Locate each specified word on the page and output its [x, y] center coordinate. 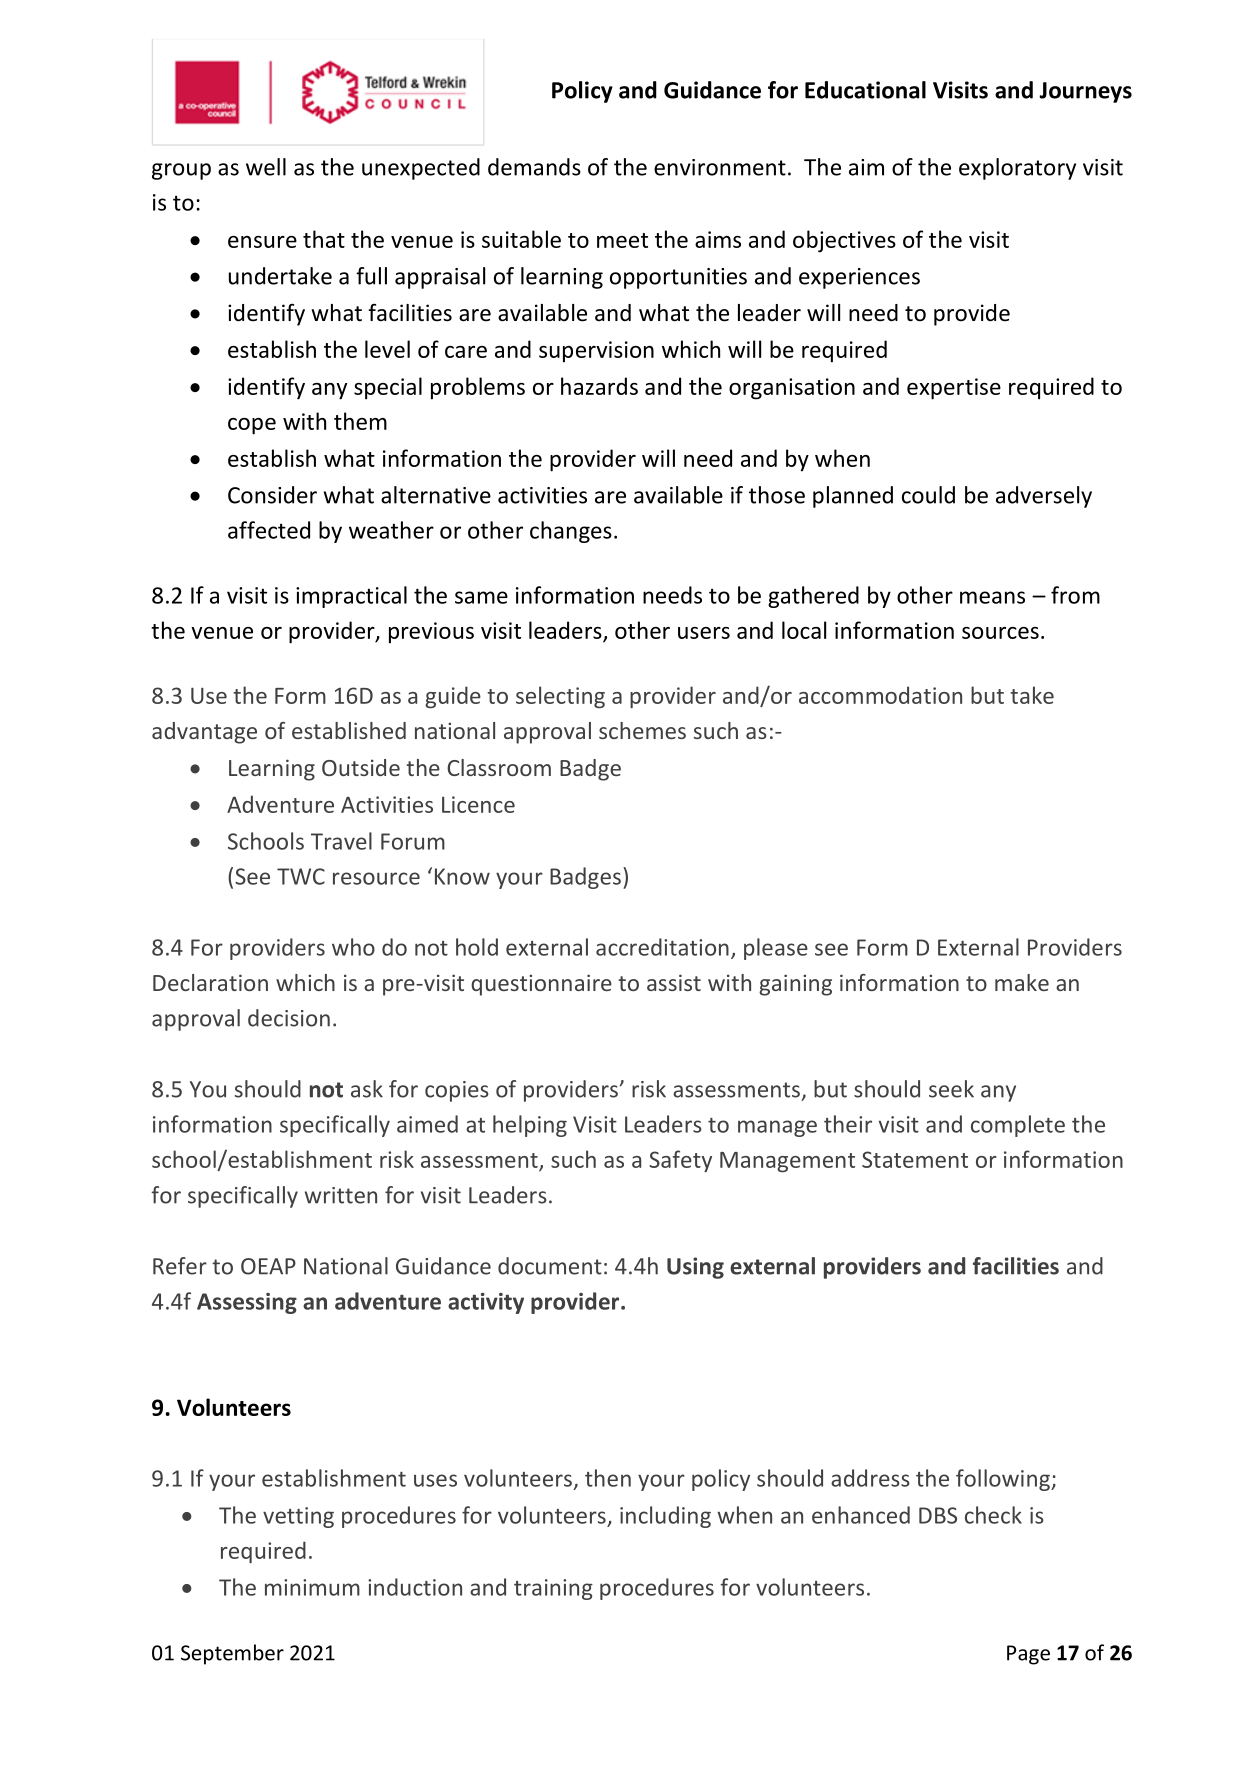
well [266, 167]
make [1022, 982]
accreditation [662, 947]
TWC [301, 876]
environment [720, 167]
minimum [312, 1587]
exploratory [1017, 169]
